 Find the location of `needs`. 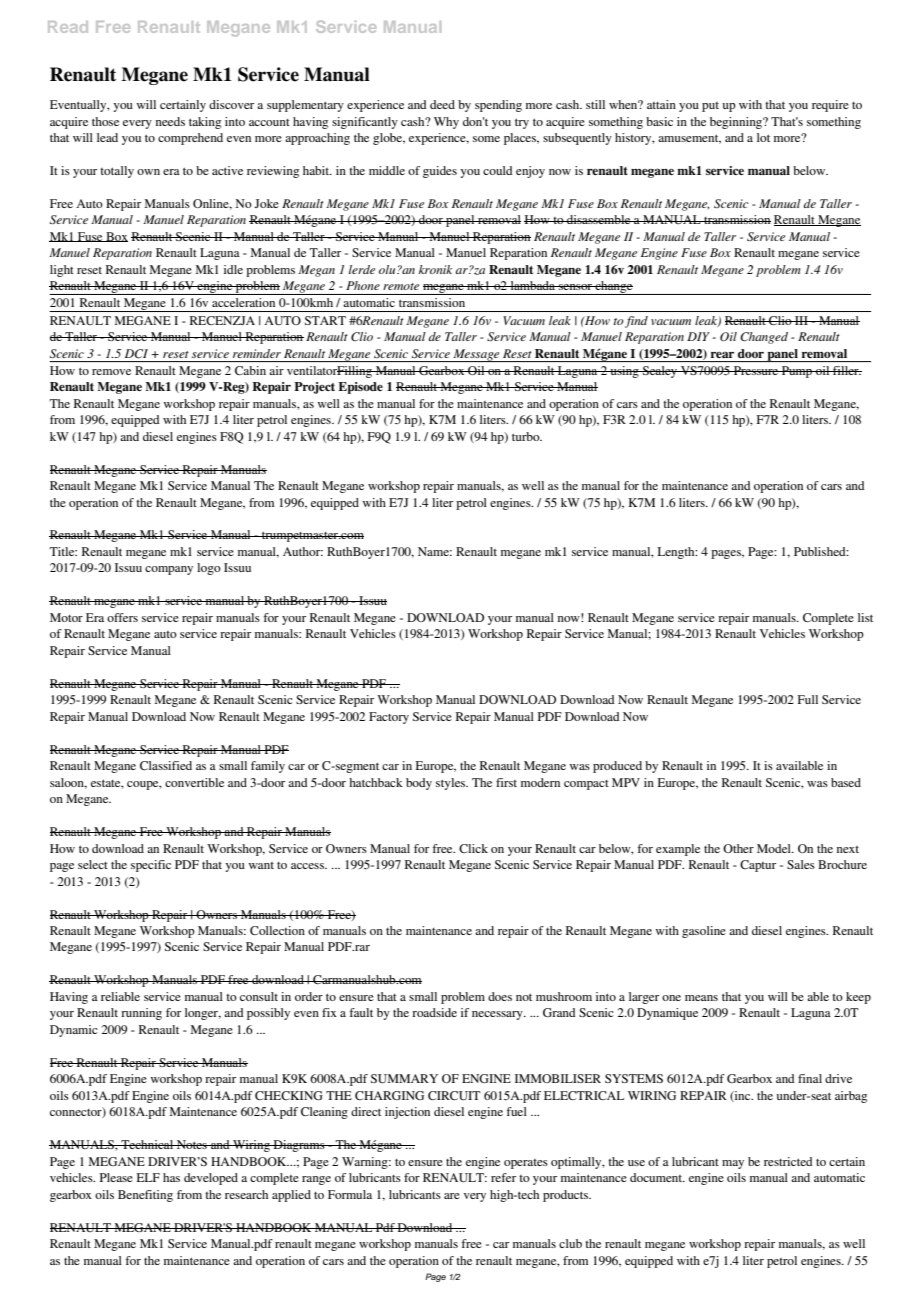

needs is located at coordinates (170, 121).
